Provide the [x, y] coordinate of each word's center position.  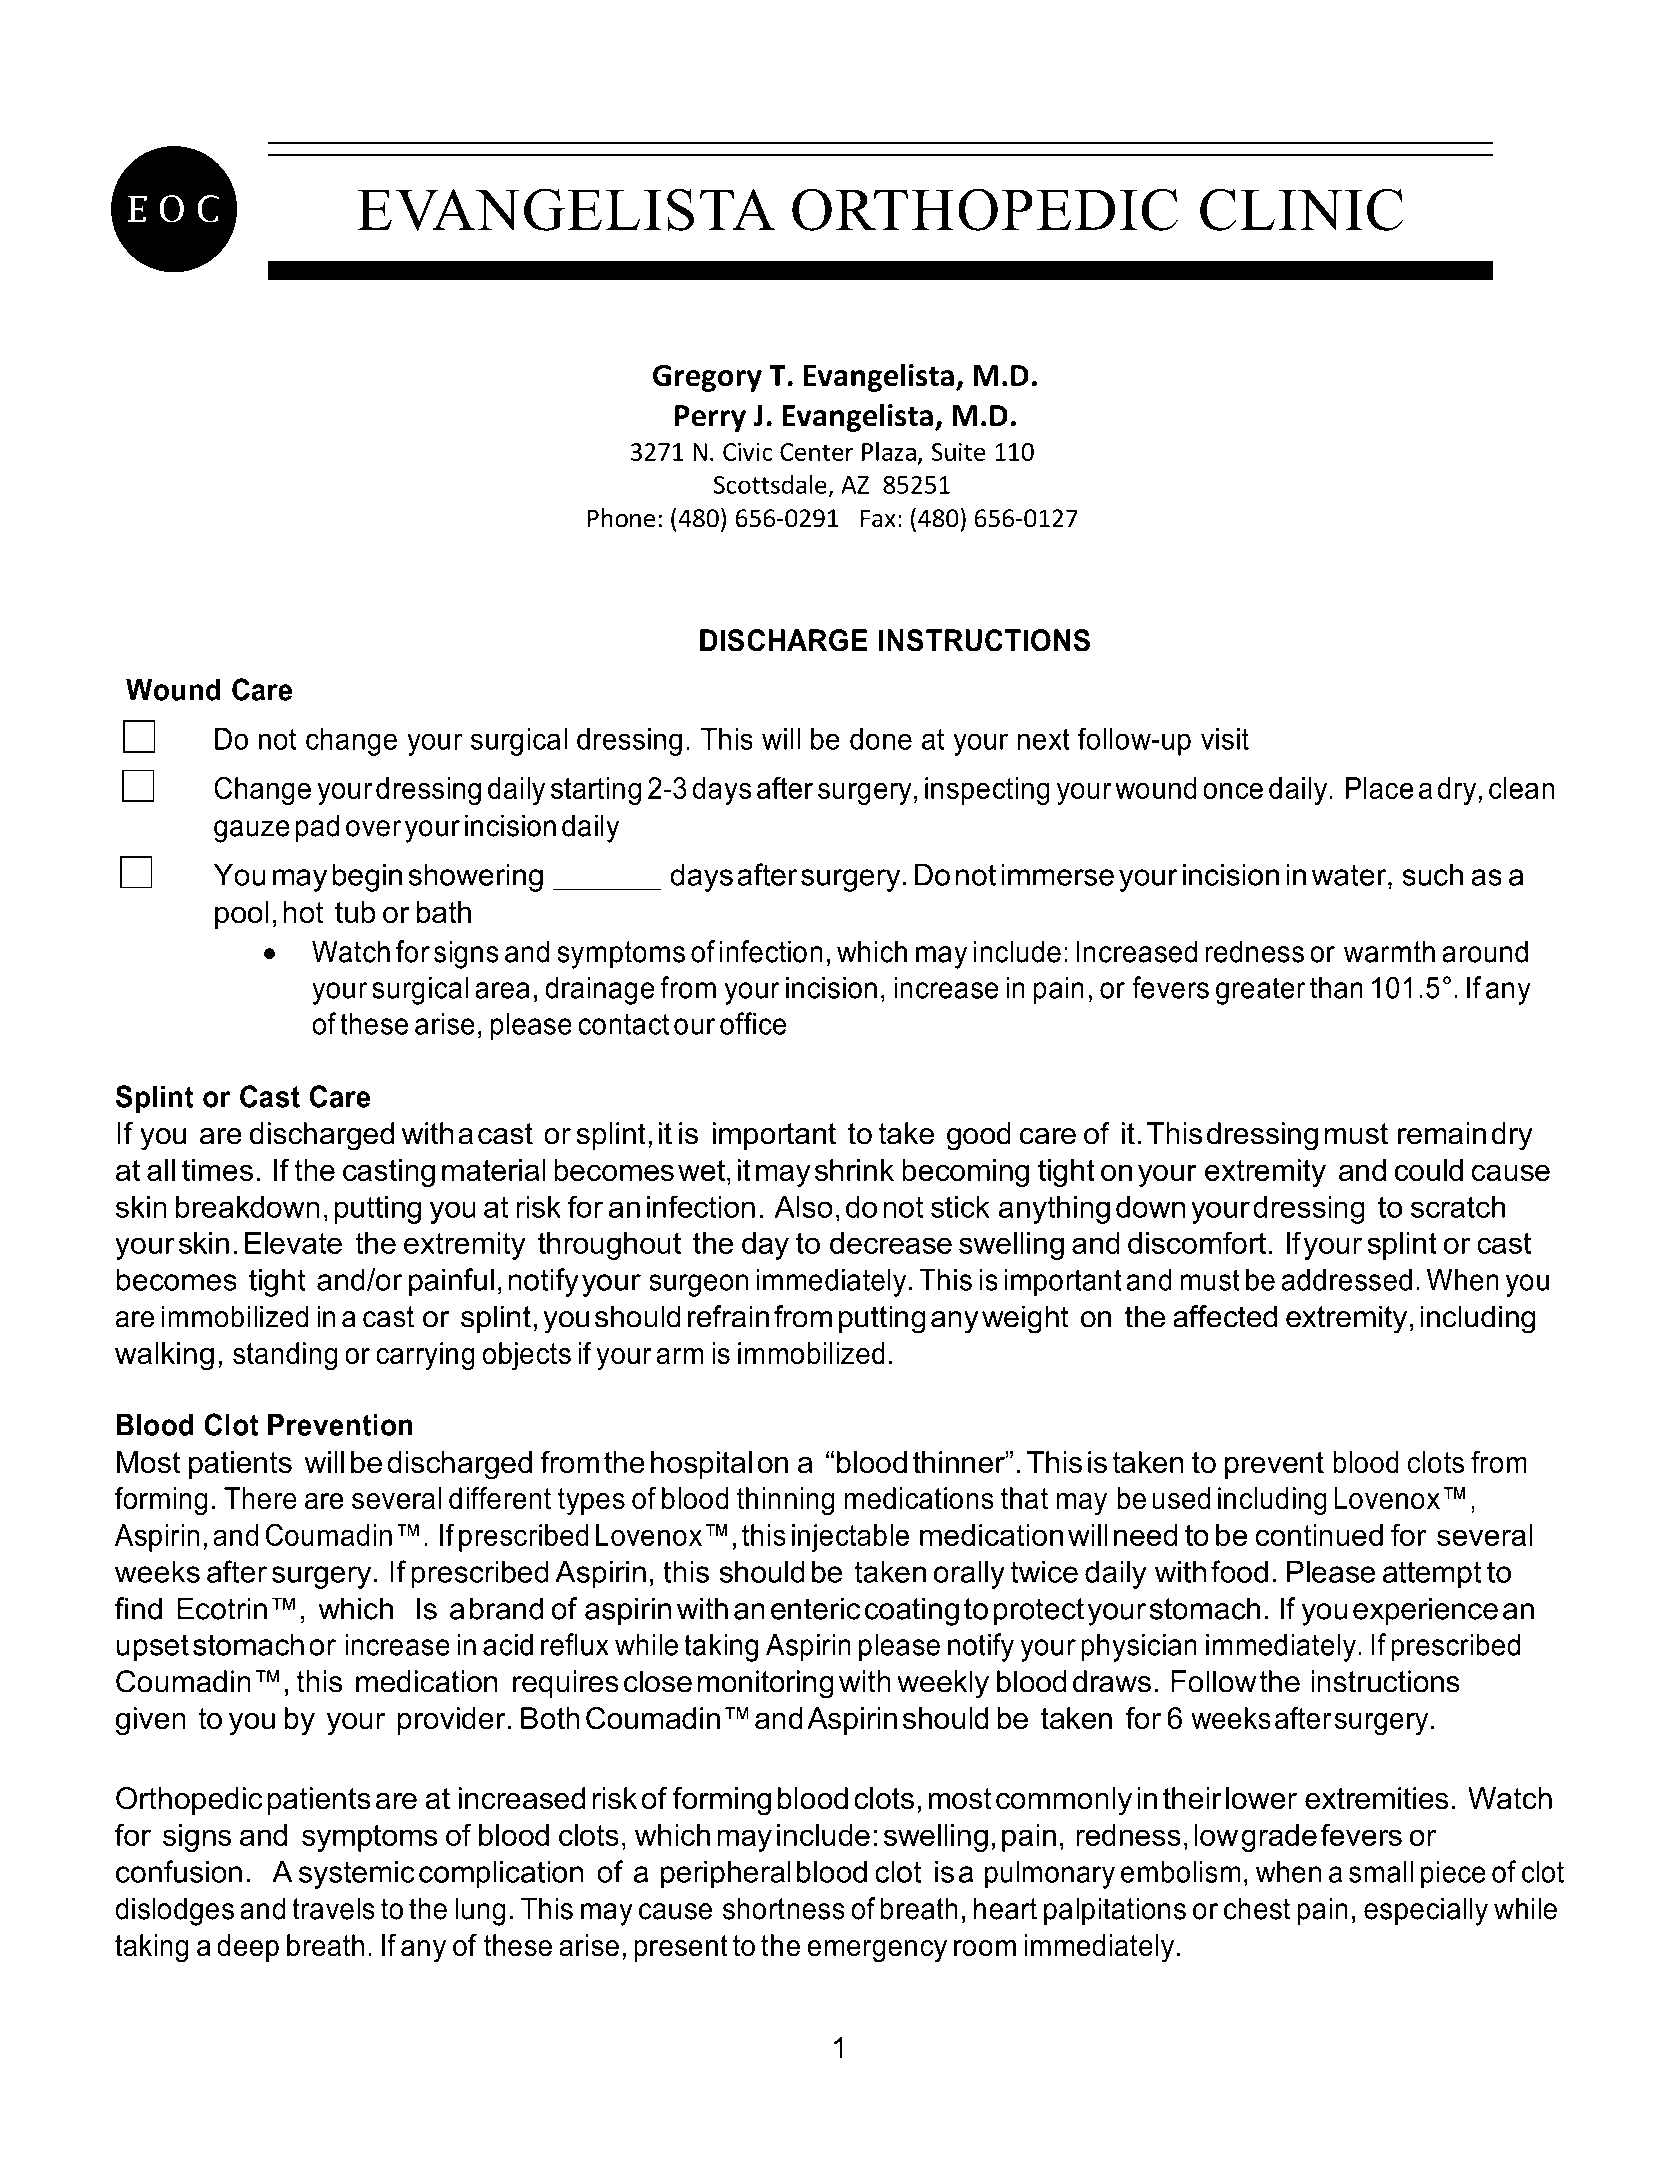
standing [285, 1356]
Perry [710, 418]
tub [355, 912]
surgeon [698, 1285]
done [881, 739]
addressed [1346, 1279]
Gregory [707, 378]
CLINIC [1301, 209]
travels [333, 1908]
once [1233, 790]
